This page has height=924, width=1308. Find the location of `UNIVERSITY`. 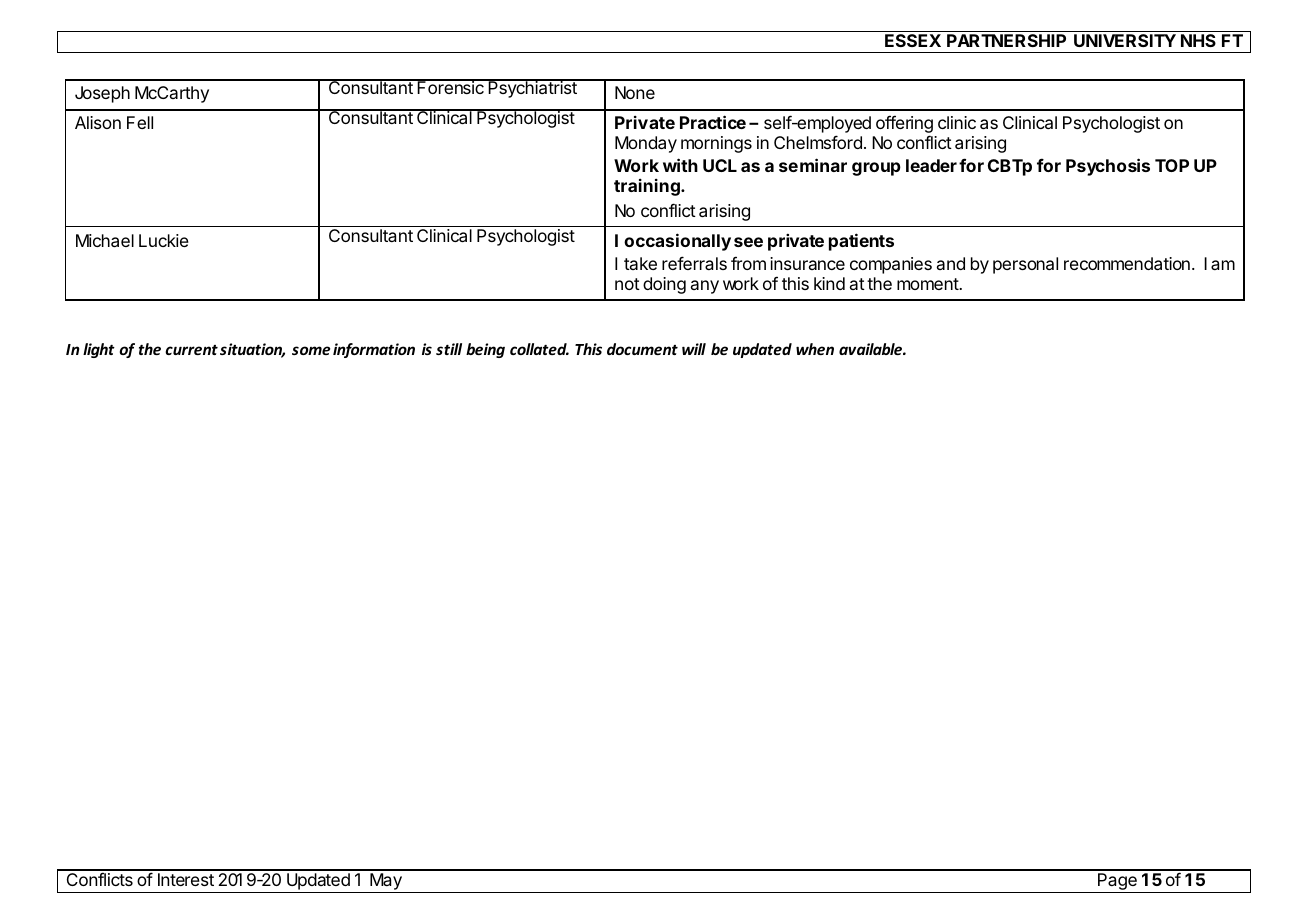

UNIVERSITY is located at coordinates (1125, 40).
